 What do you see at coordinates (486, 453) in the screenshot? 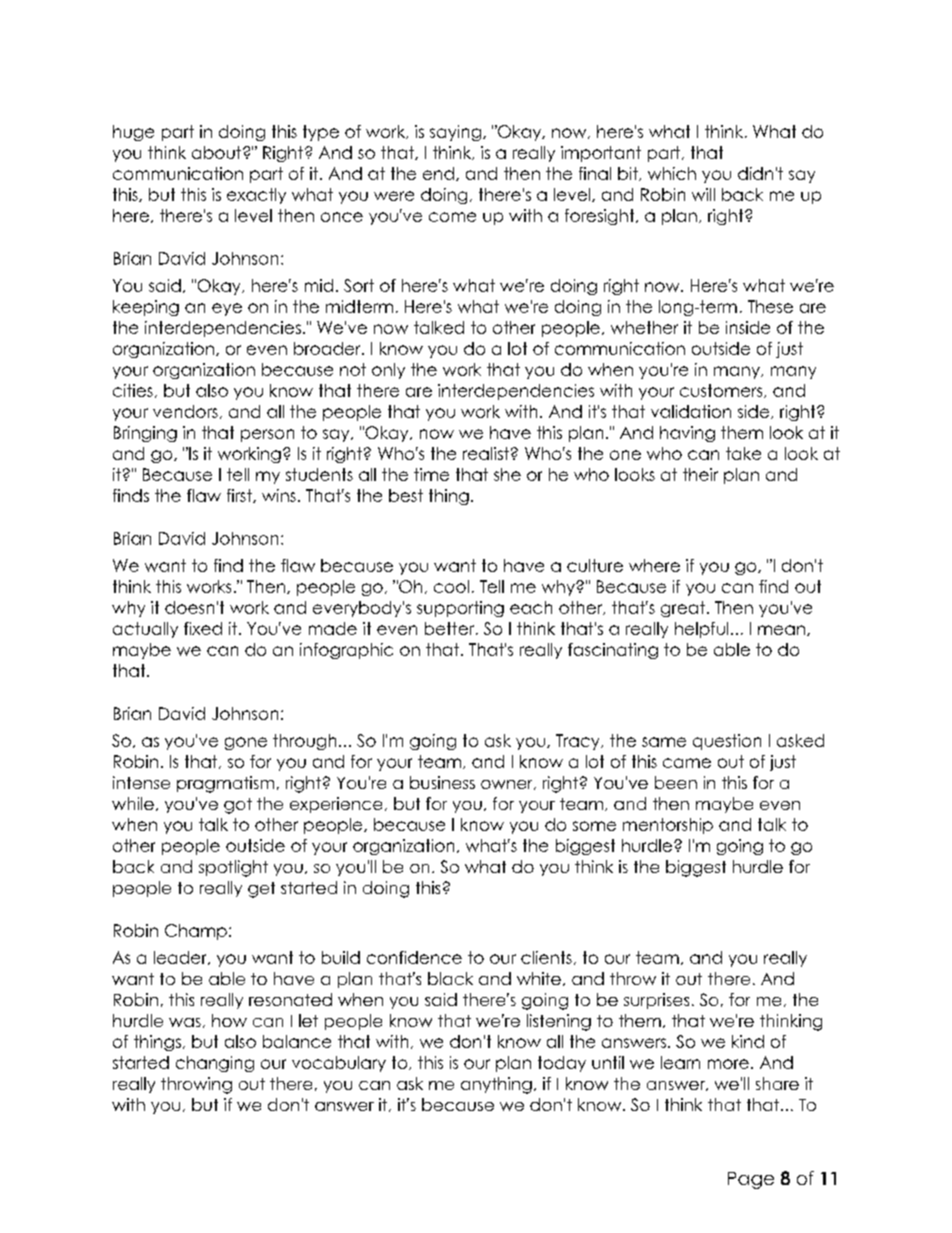
I see `realist` at bounding box center [486, 453].
